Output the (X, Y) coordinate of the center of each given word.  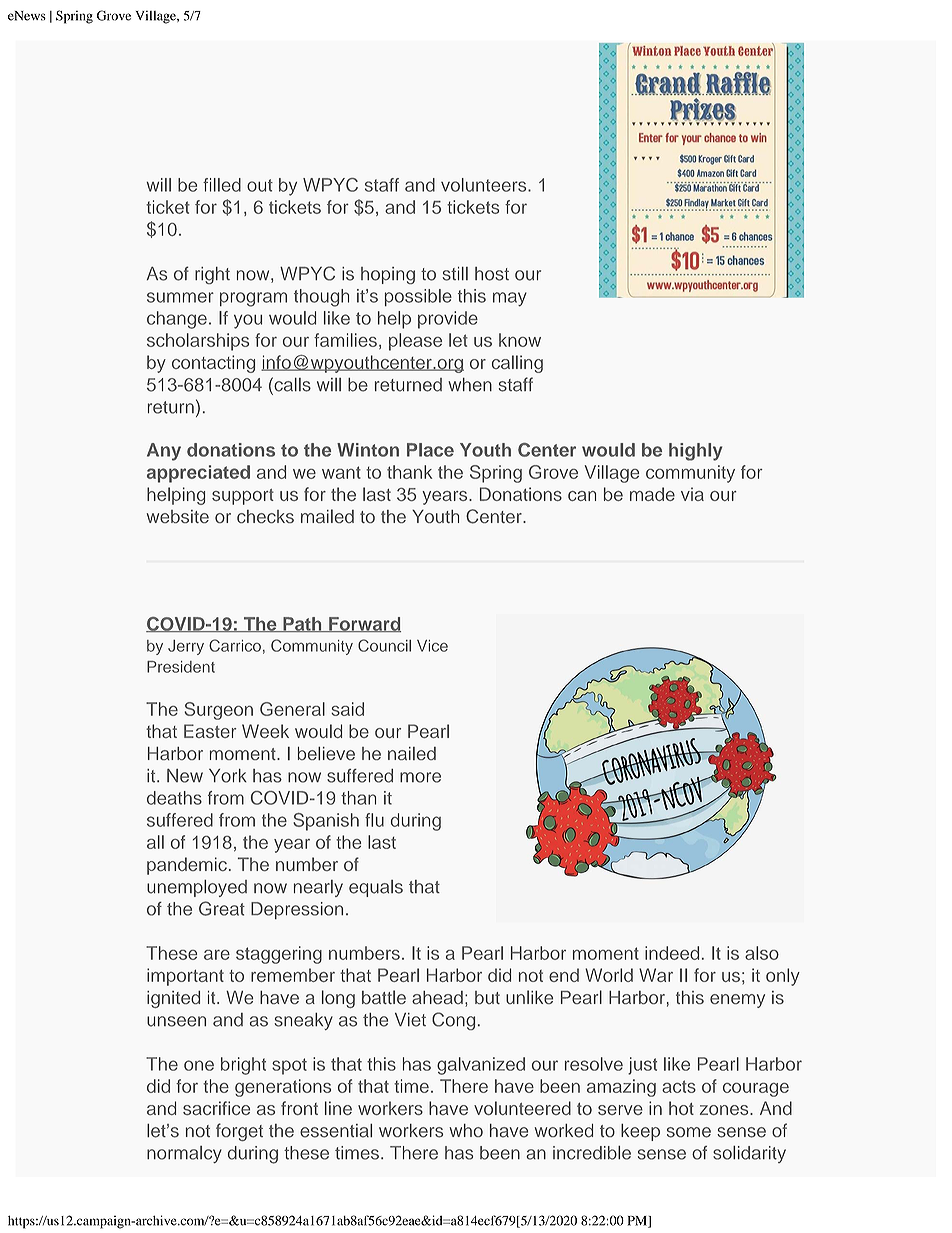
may (510, 299)
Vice (432, 646)
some (689, 1132)
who (466, 1130)
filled (222, 185)
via (692, 494)
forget (239, 1132)
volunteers (485, 185)
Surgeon (218, 711)
